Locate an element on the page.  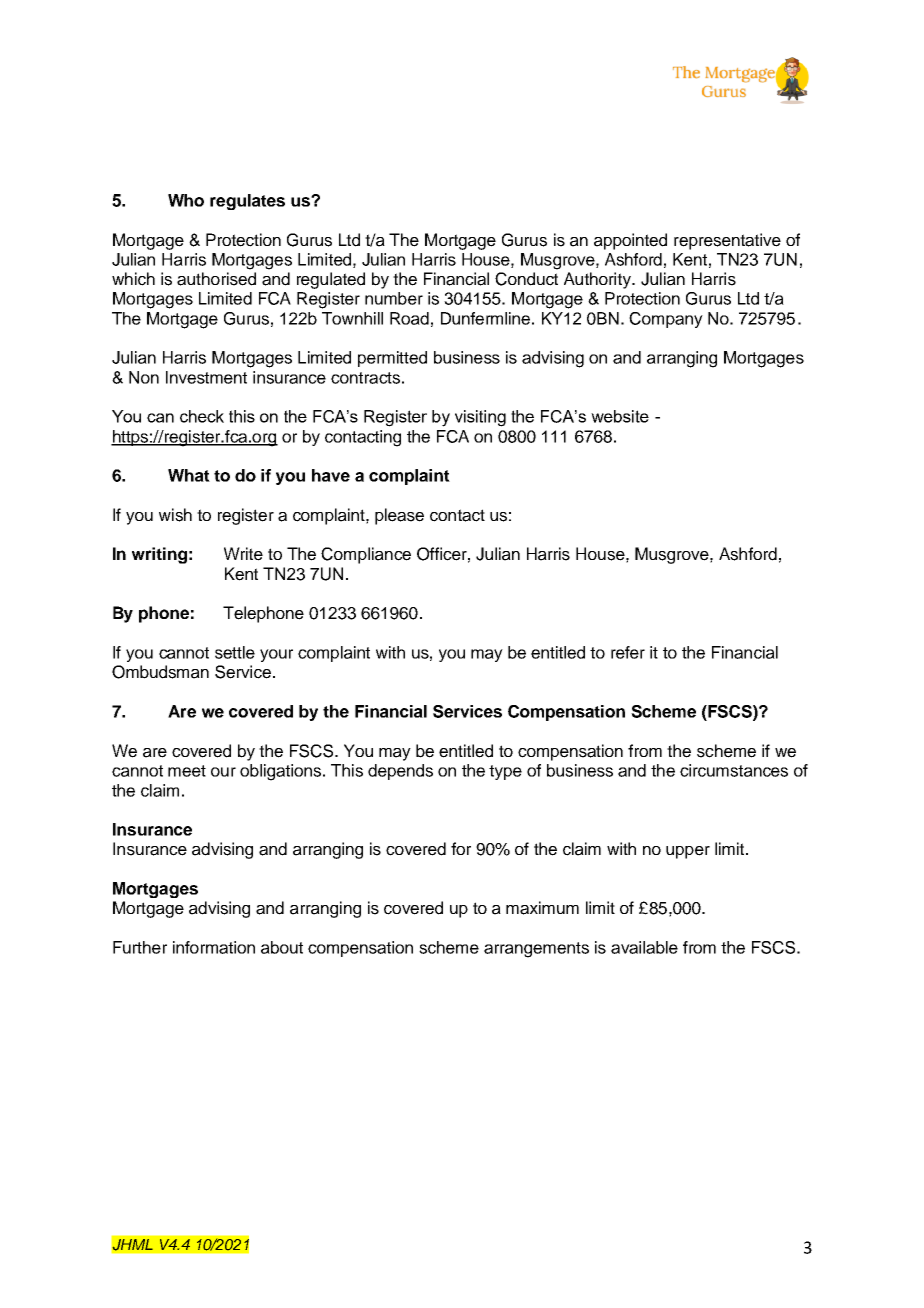
What is located at coordinates (189, 475).
